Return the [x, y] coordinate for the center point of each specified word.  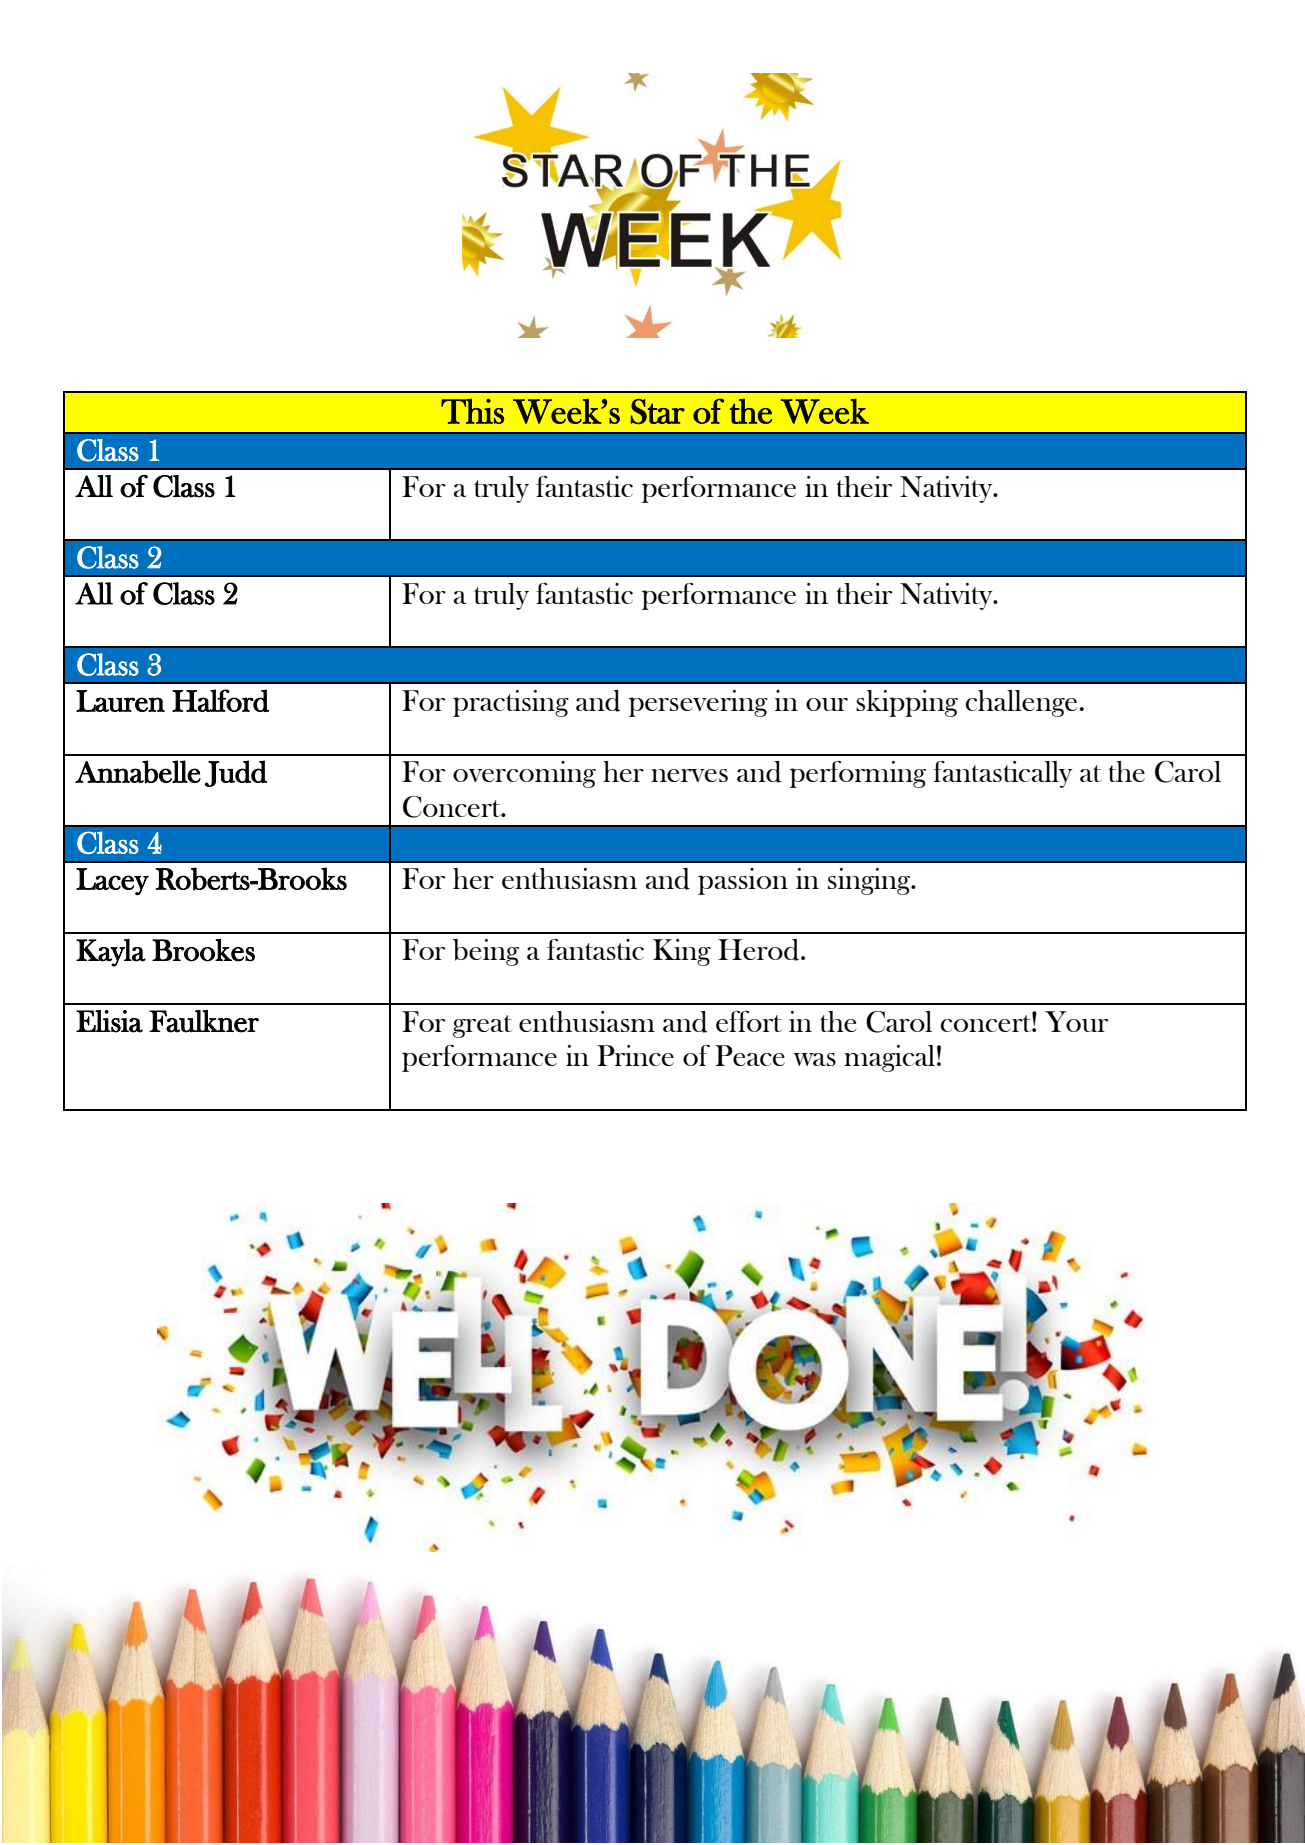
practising [511, 703]
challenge [1021, 703]
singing [870, 881]
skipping [907, 703]
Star [657, 411]
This [472, 411]
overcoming [524, 774]
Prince [635, 1055]
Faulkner [204, 1021]
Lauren [120, 701]
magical [889, 1058]
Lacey [112, 881]
